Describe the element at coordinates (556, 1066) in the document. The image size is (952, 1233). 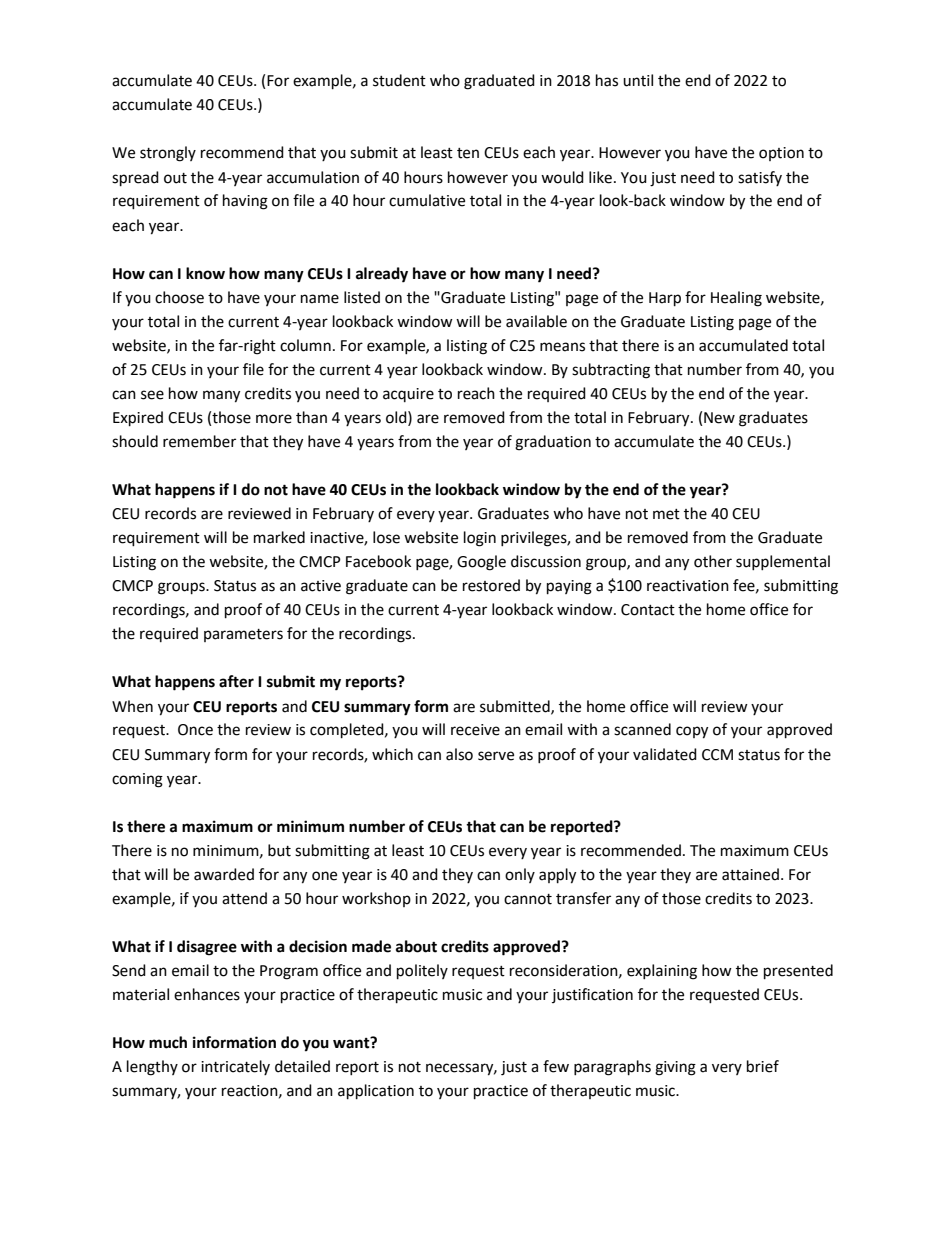
I see `few` at that location.
